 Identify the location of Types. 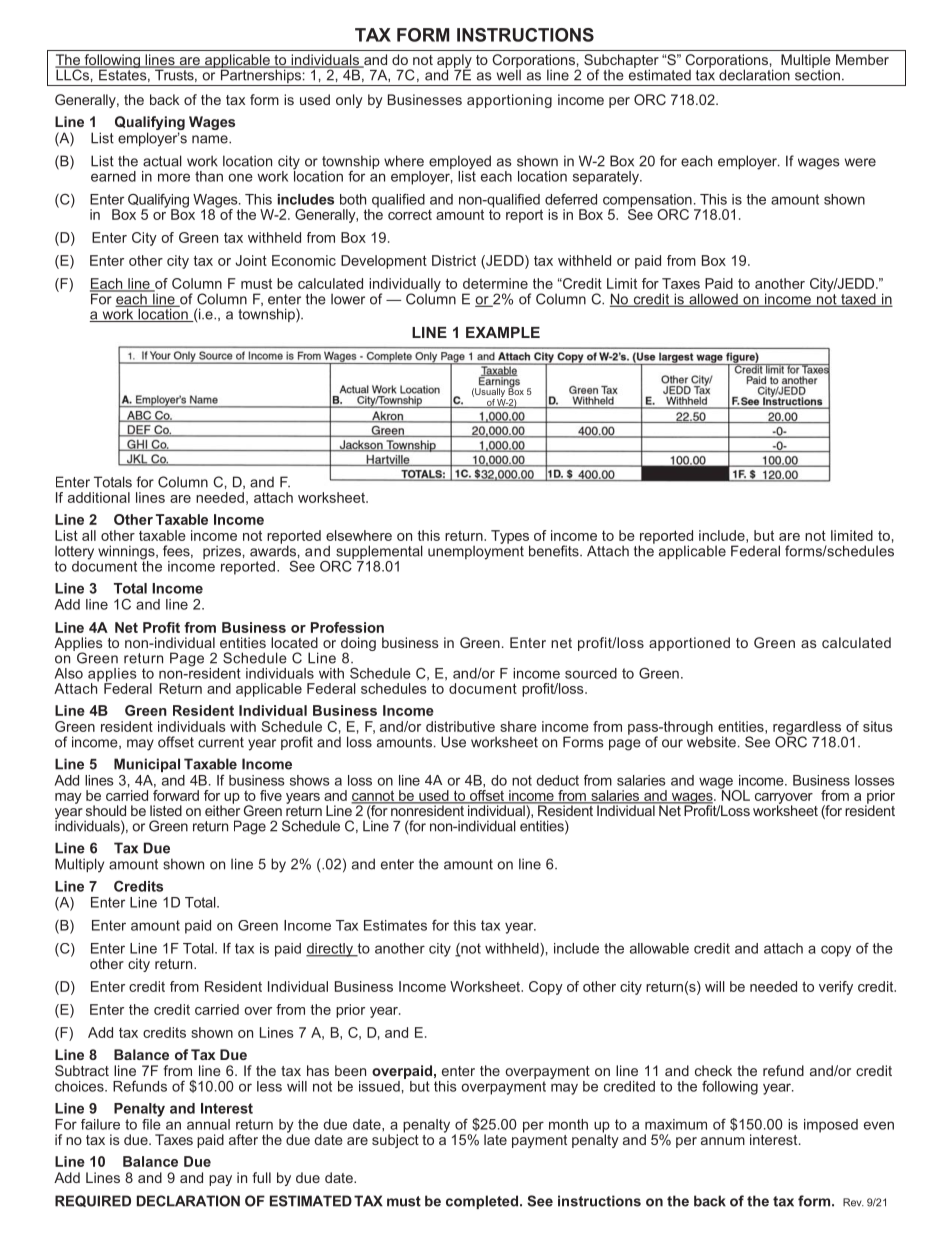
(510, 538).
